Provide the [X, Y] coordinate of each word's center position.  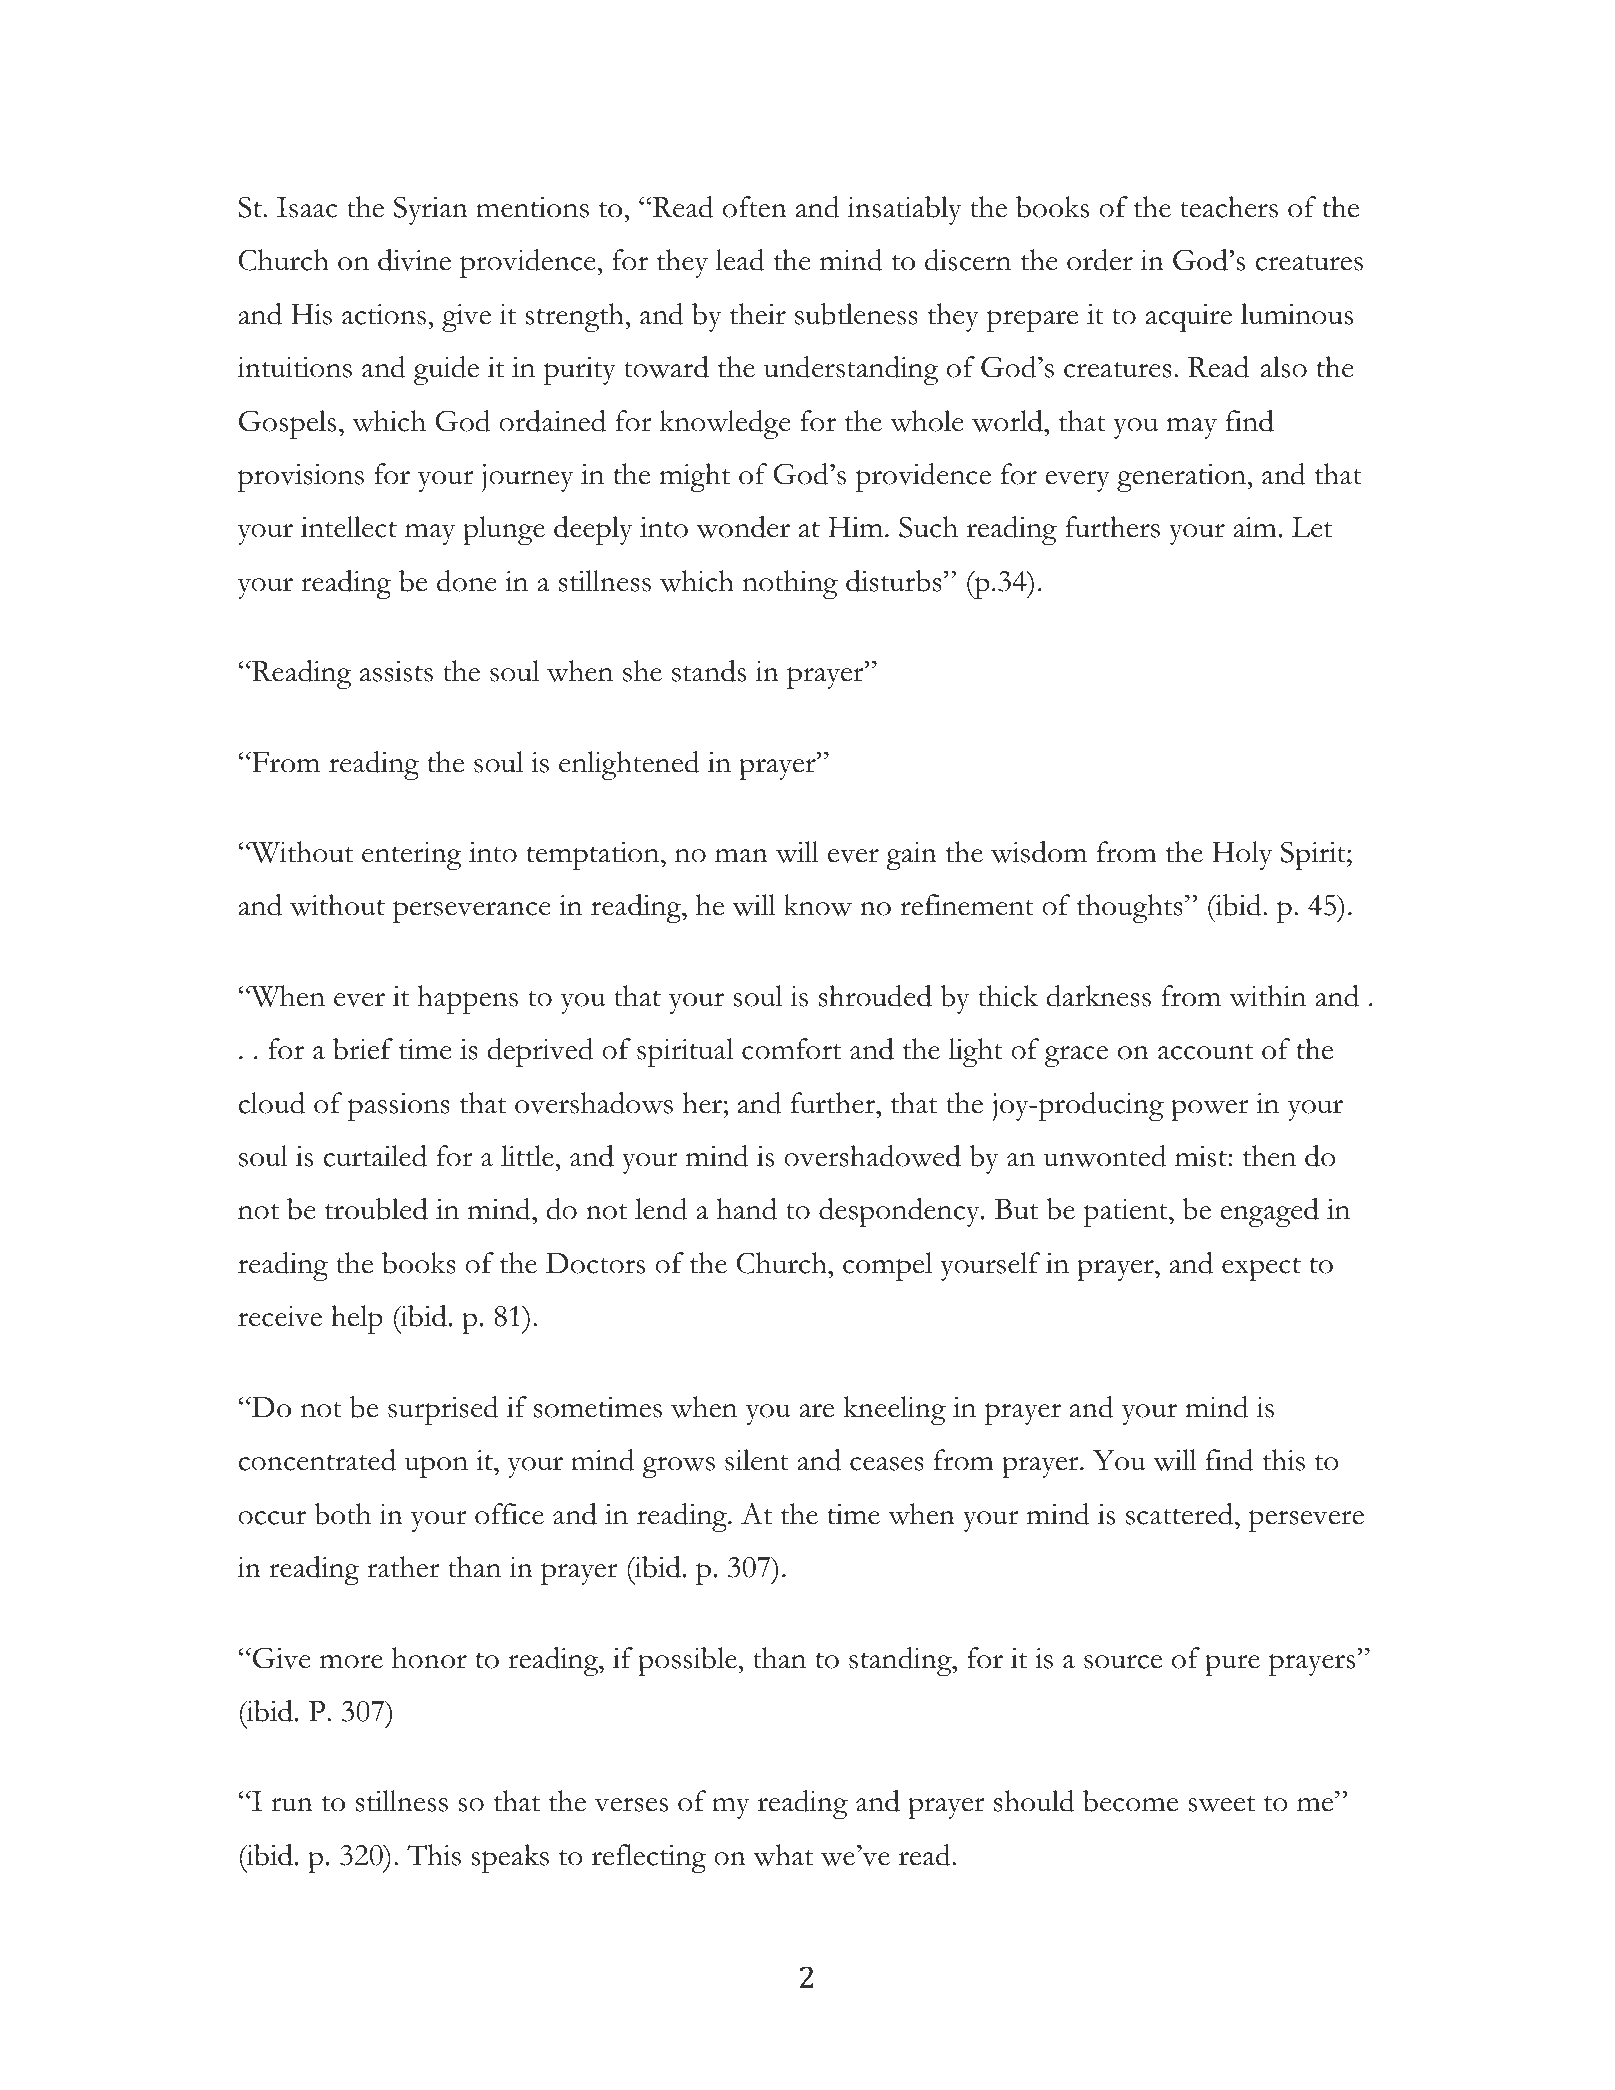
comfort [791, 1049]
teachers [1229, 207]
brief [363, 1049]
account [1205, 1052]
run [292, 1804]
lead [740, 260]
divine [414, 260]
